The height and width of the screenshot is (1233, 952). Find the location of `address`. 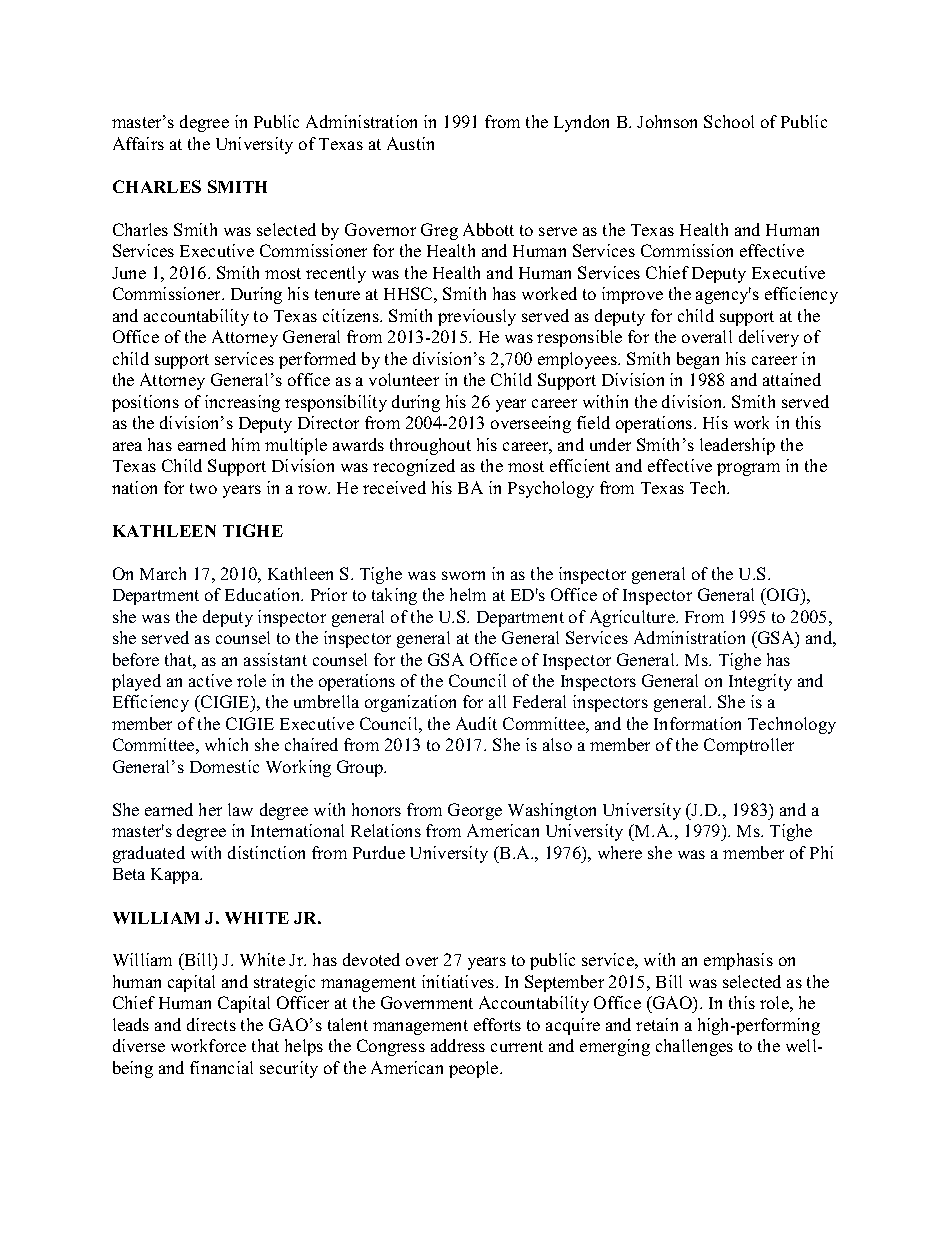

address is located at coordinates (458, 1045).
